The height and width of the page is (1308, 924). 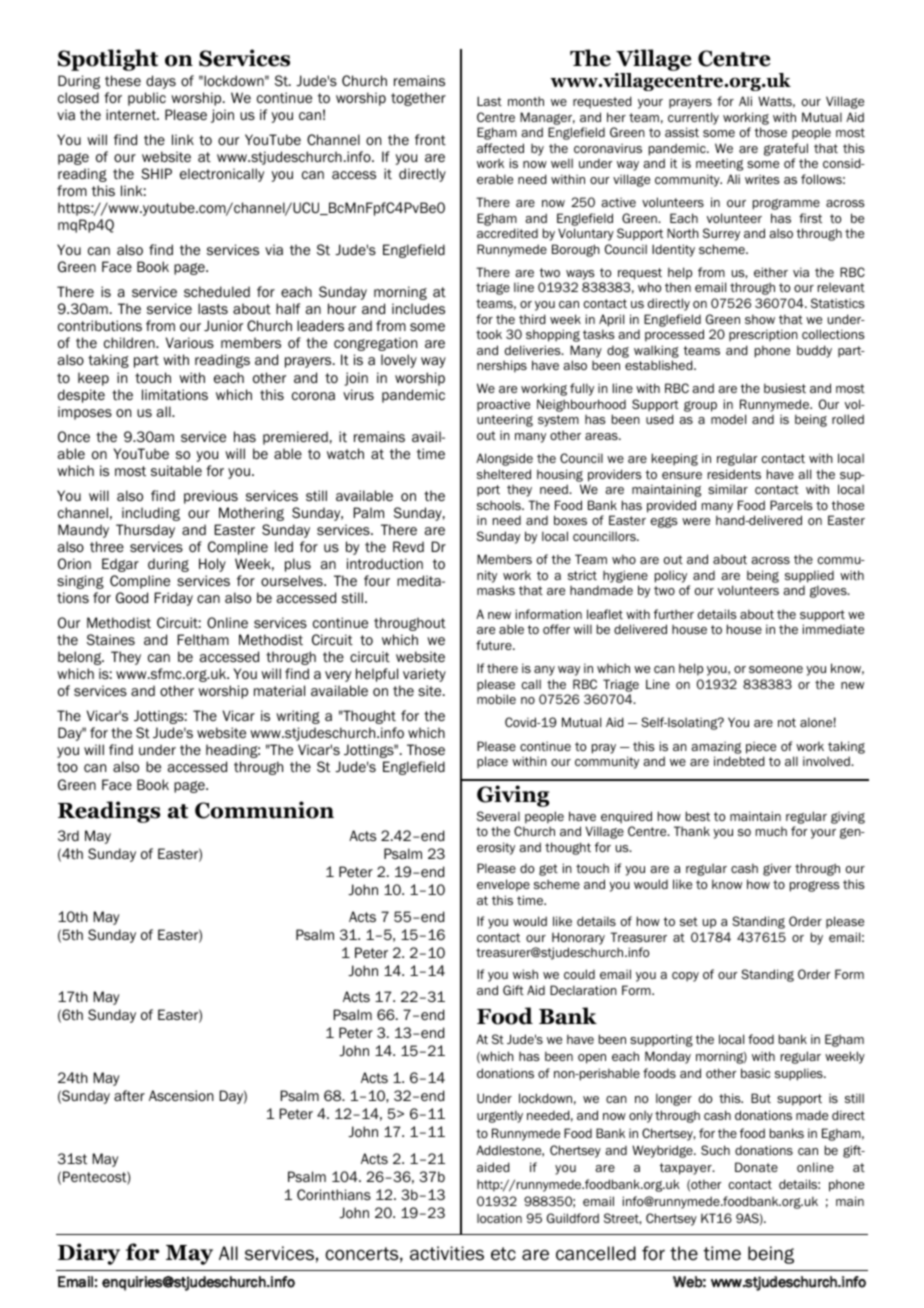 What do you see at coordinates (298, 717) in the page?
I see `writing` at bounding box center [298, 717].
